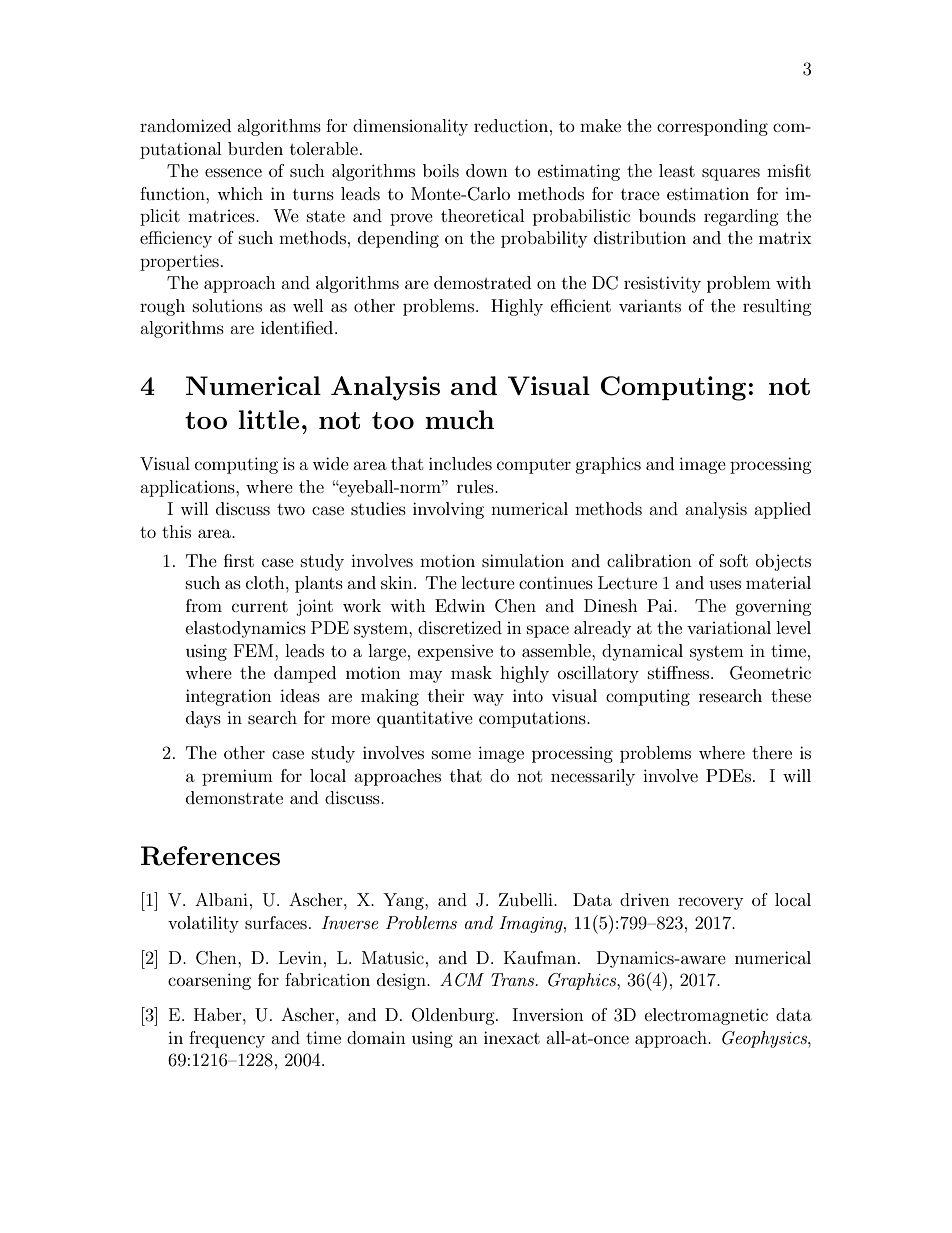 The image size is (952, 1233). Describe the element at coordinates (219, 1014) in the image. I see `Haber` at that location.
